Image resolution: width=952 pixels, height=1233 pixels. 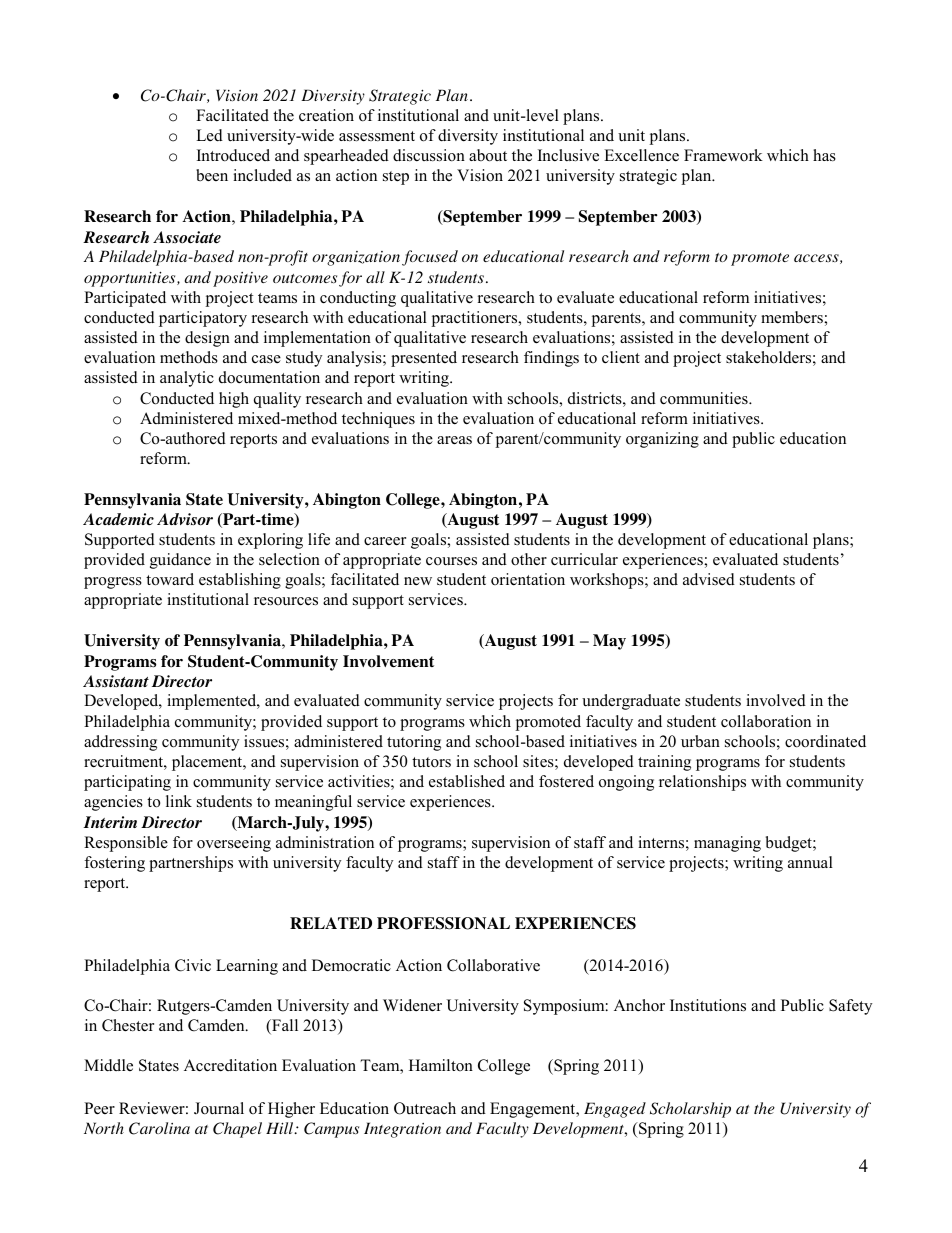 What do you see at coordinates (179, 801) in the document?
I see `link` at bounding box center [179, 801].
